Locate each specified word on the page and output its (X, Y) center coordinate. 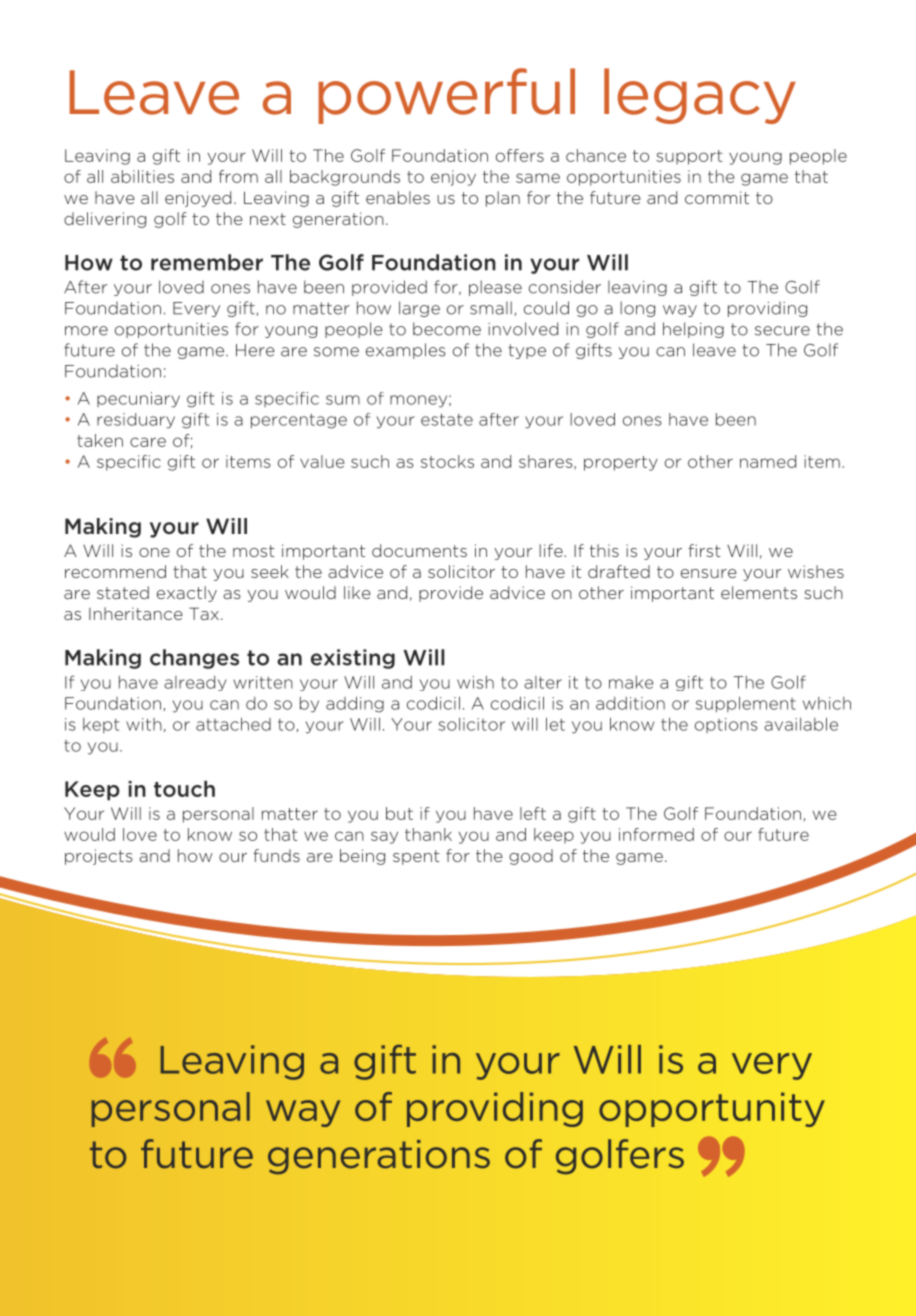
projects (99, 857)
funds (276, 855)
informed (656, 834)
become (447, 329)
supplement (746, 704)
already (195, 683)
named (768, 461)
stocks (447, 461)
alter (543, 682)
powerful (446, 96)
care (148, 442)
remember (207, 262)
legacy (700, 96)
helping (693, 330)
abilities (142, 176)
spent (416, 857)
